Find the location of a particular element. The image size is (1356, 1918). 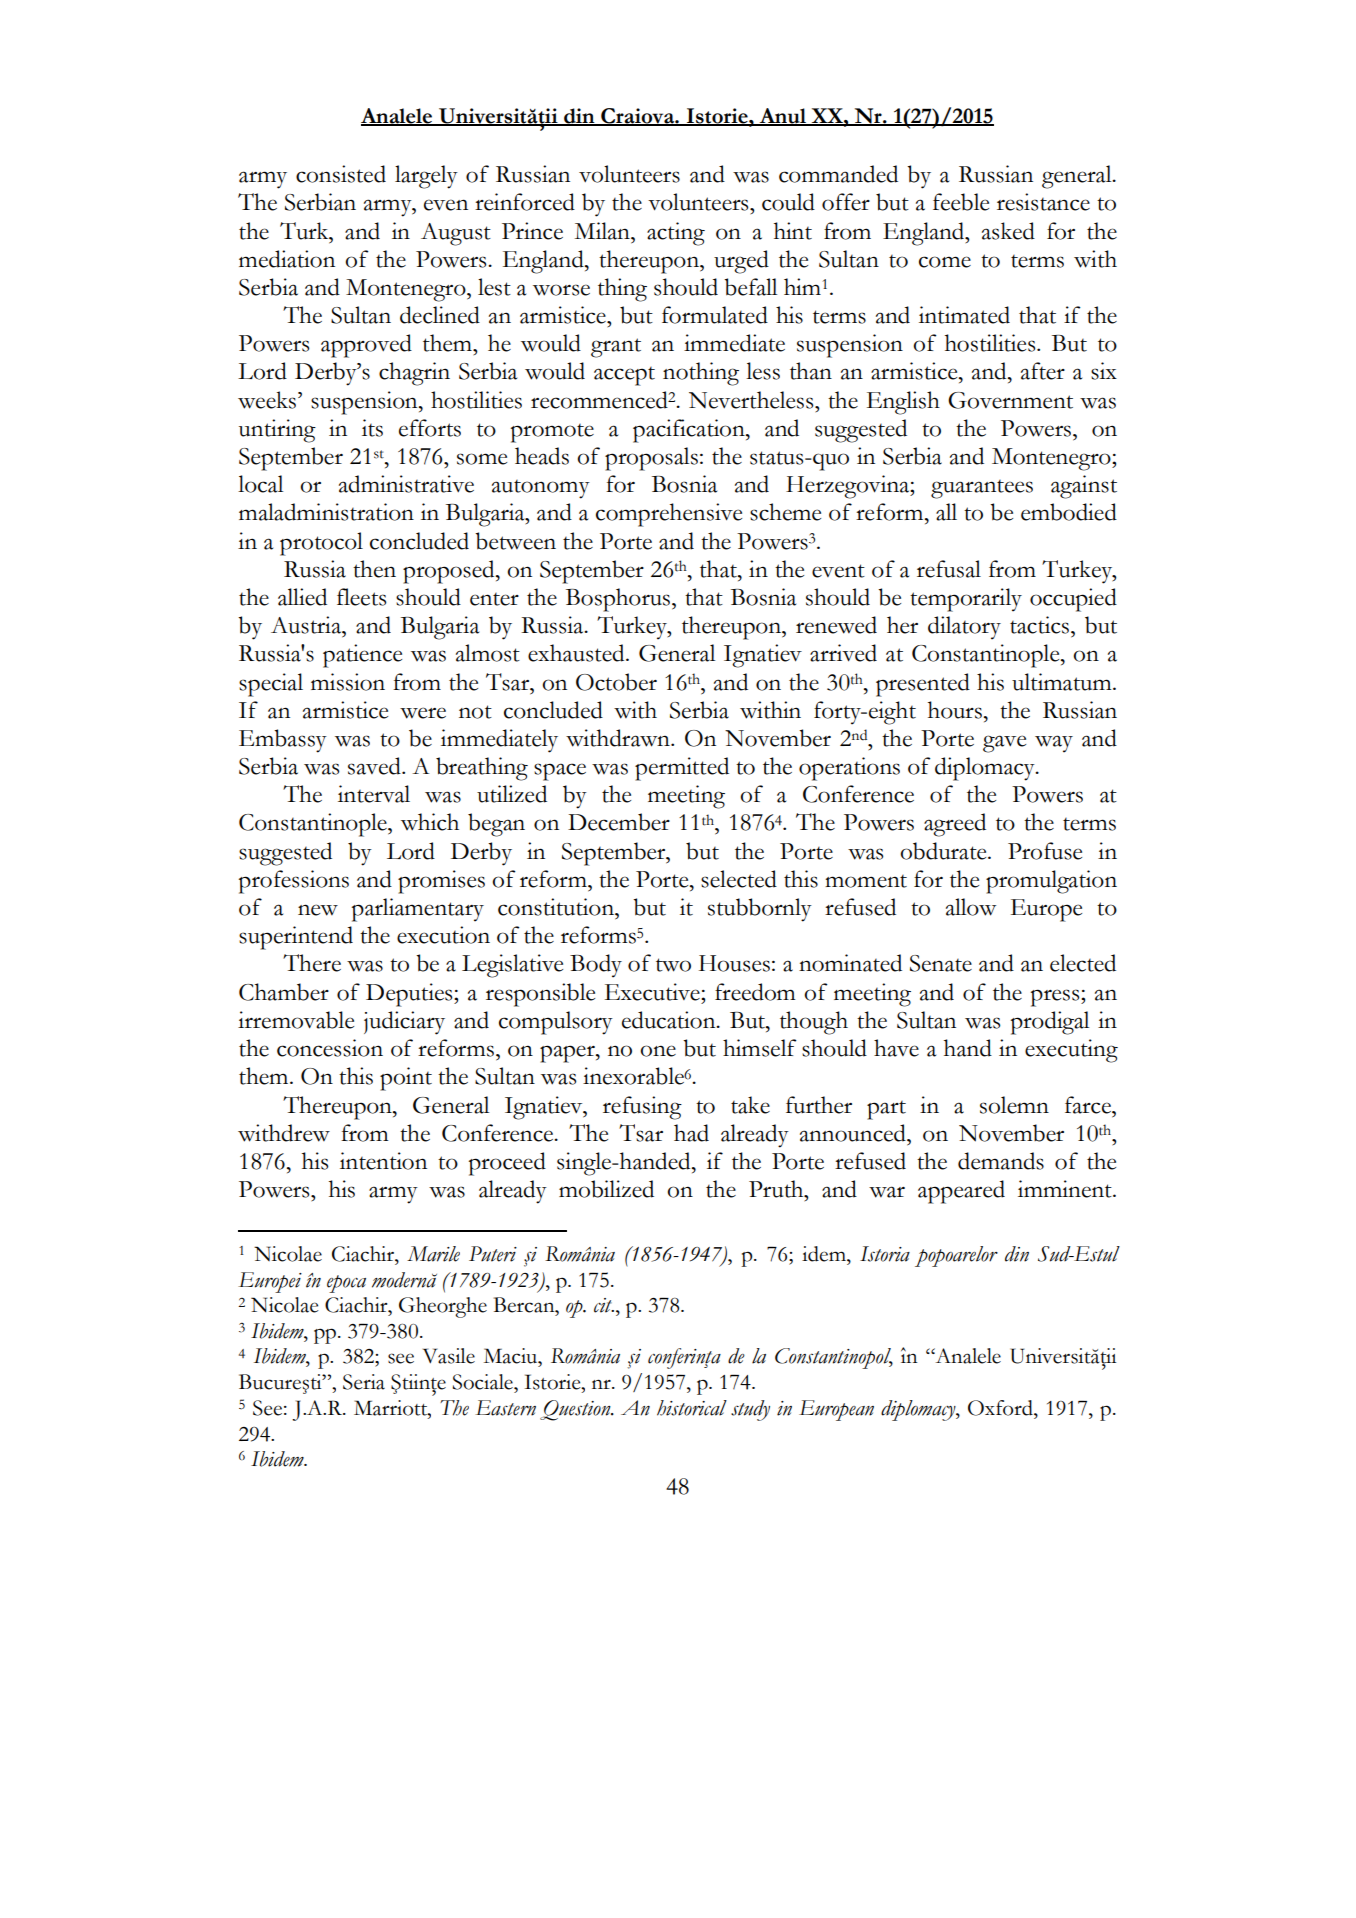

acting is located at coordinates (676, 234).
